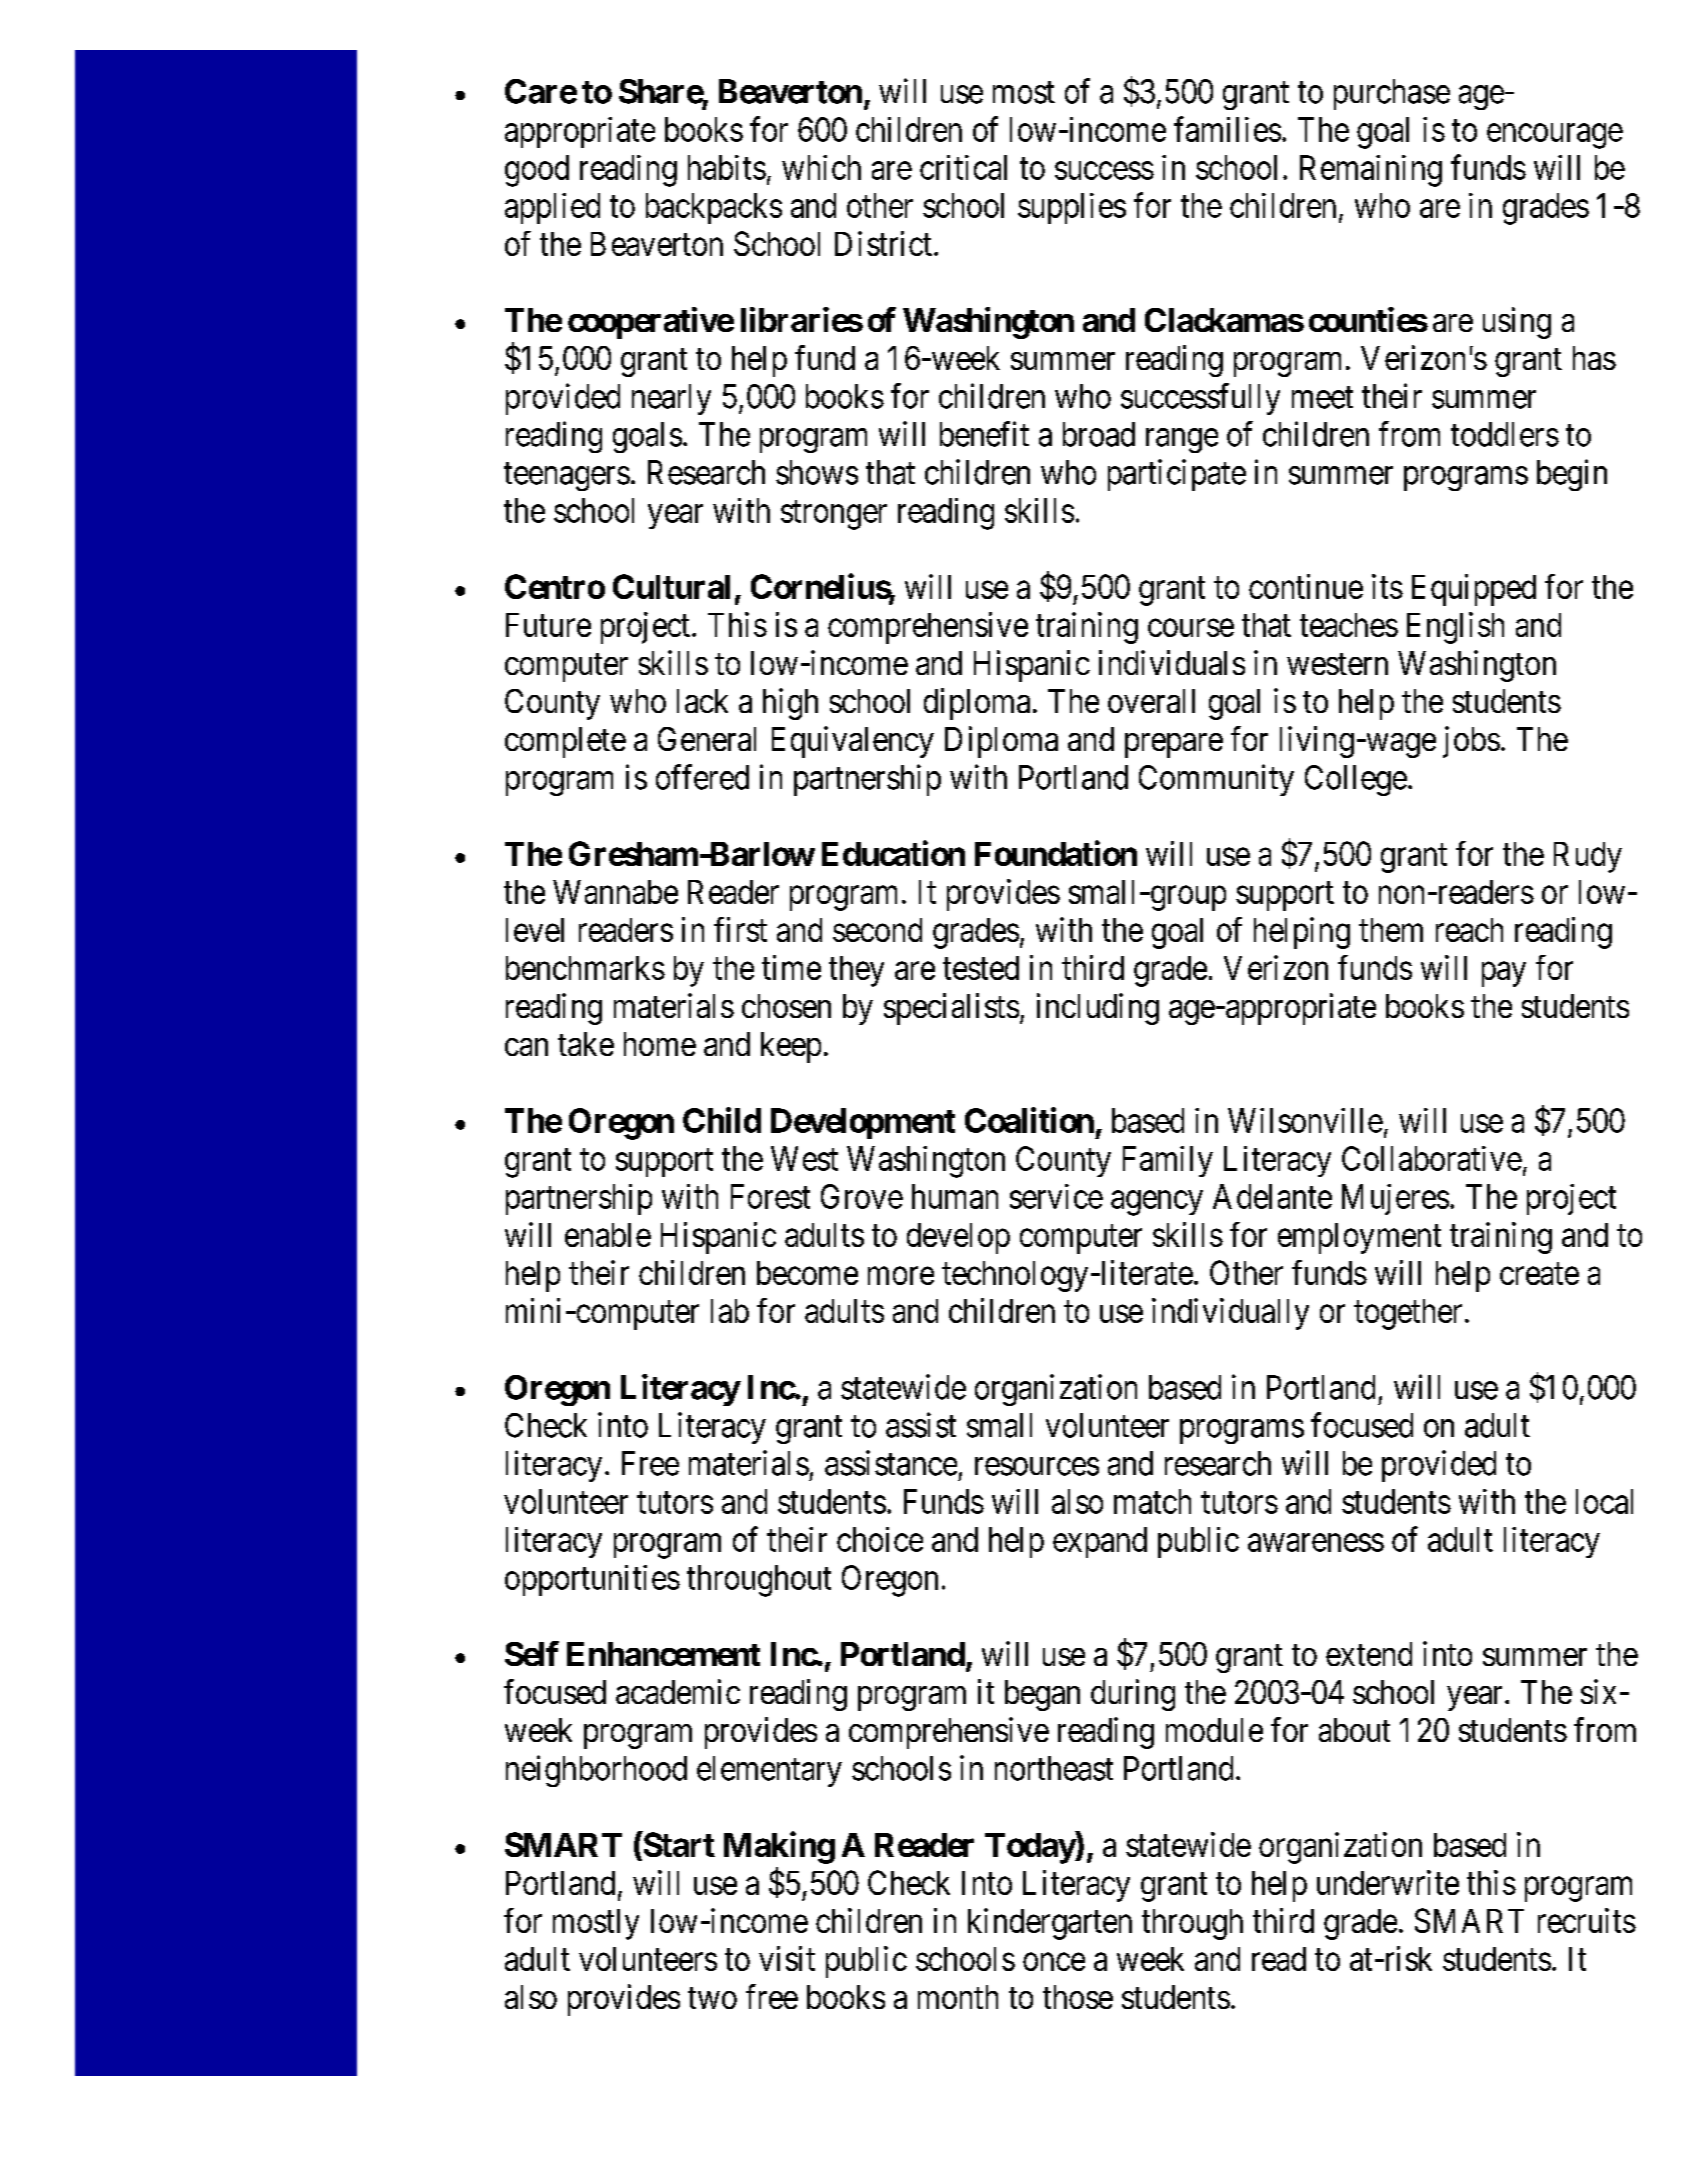  Describe the element at coordinates (727, 167) in the image. I see `habits` at that location.
